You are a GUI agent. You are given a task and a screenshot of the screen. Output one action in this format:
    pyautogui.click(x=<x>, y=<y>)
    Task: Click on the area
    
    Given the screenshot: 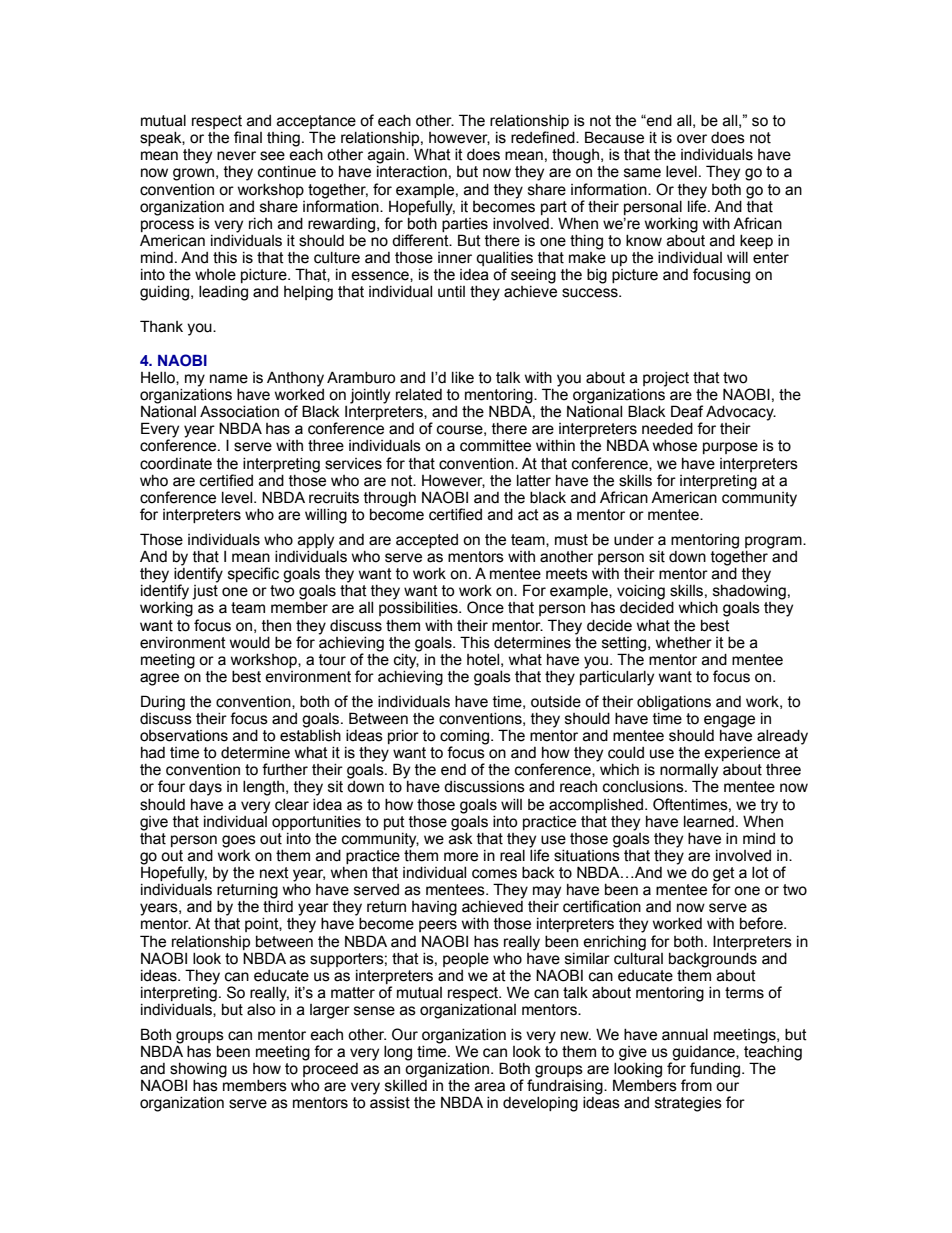 What is the action you would take?
    pyautogui.click(x=490, y=1087)
